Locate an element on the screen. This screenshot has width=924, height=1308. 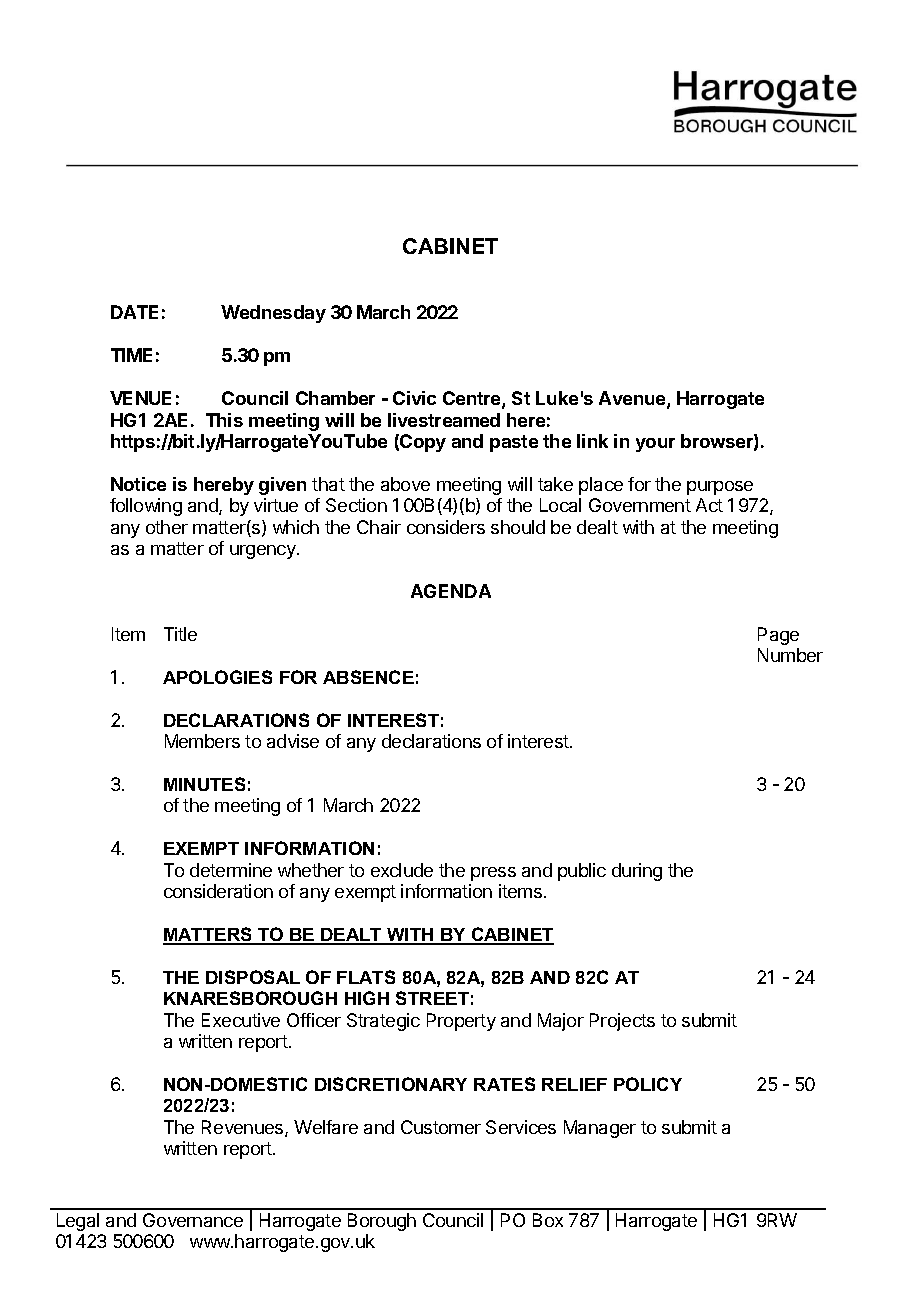
your is located at coordinates (655, 445).
